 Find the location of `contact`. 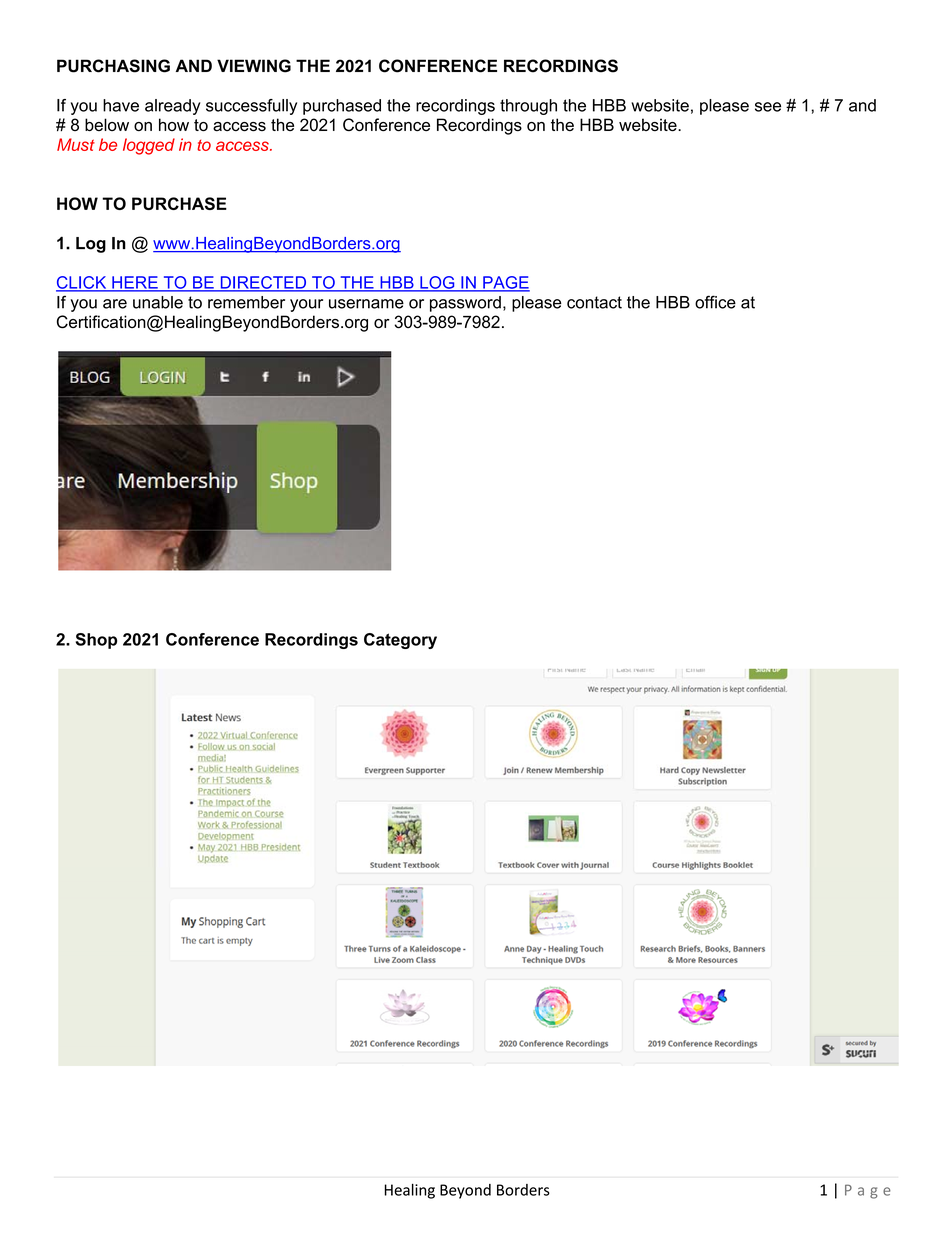

contact is located at coordinates (594, 302).
